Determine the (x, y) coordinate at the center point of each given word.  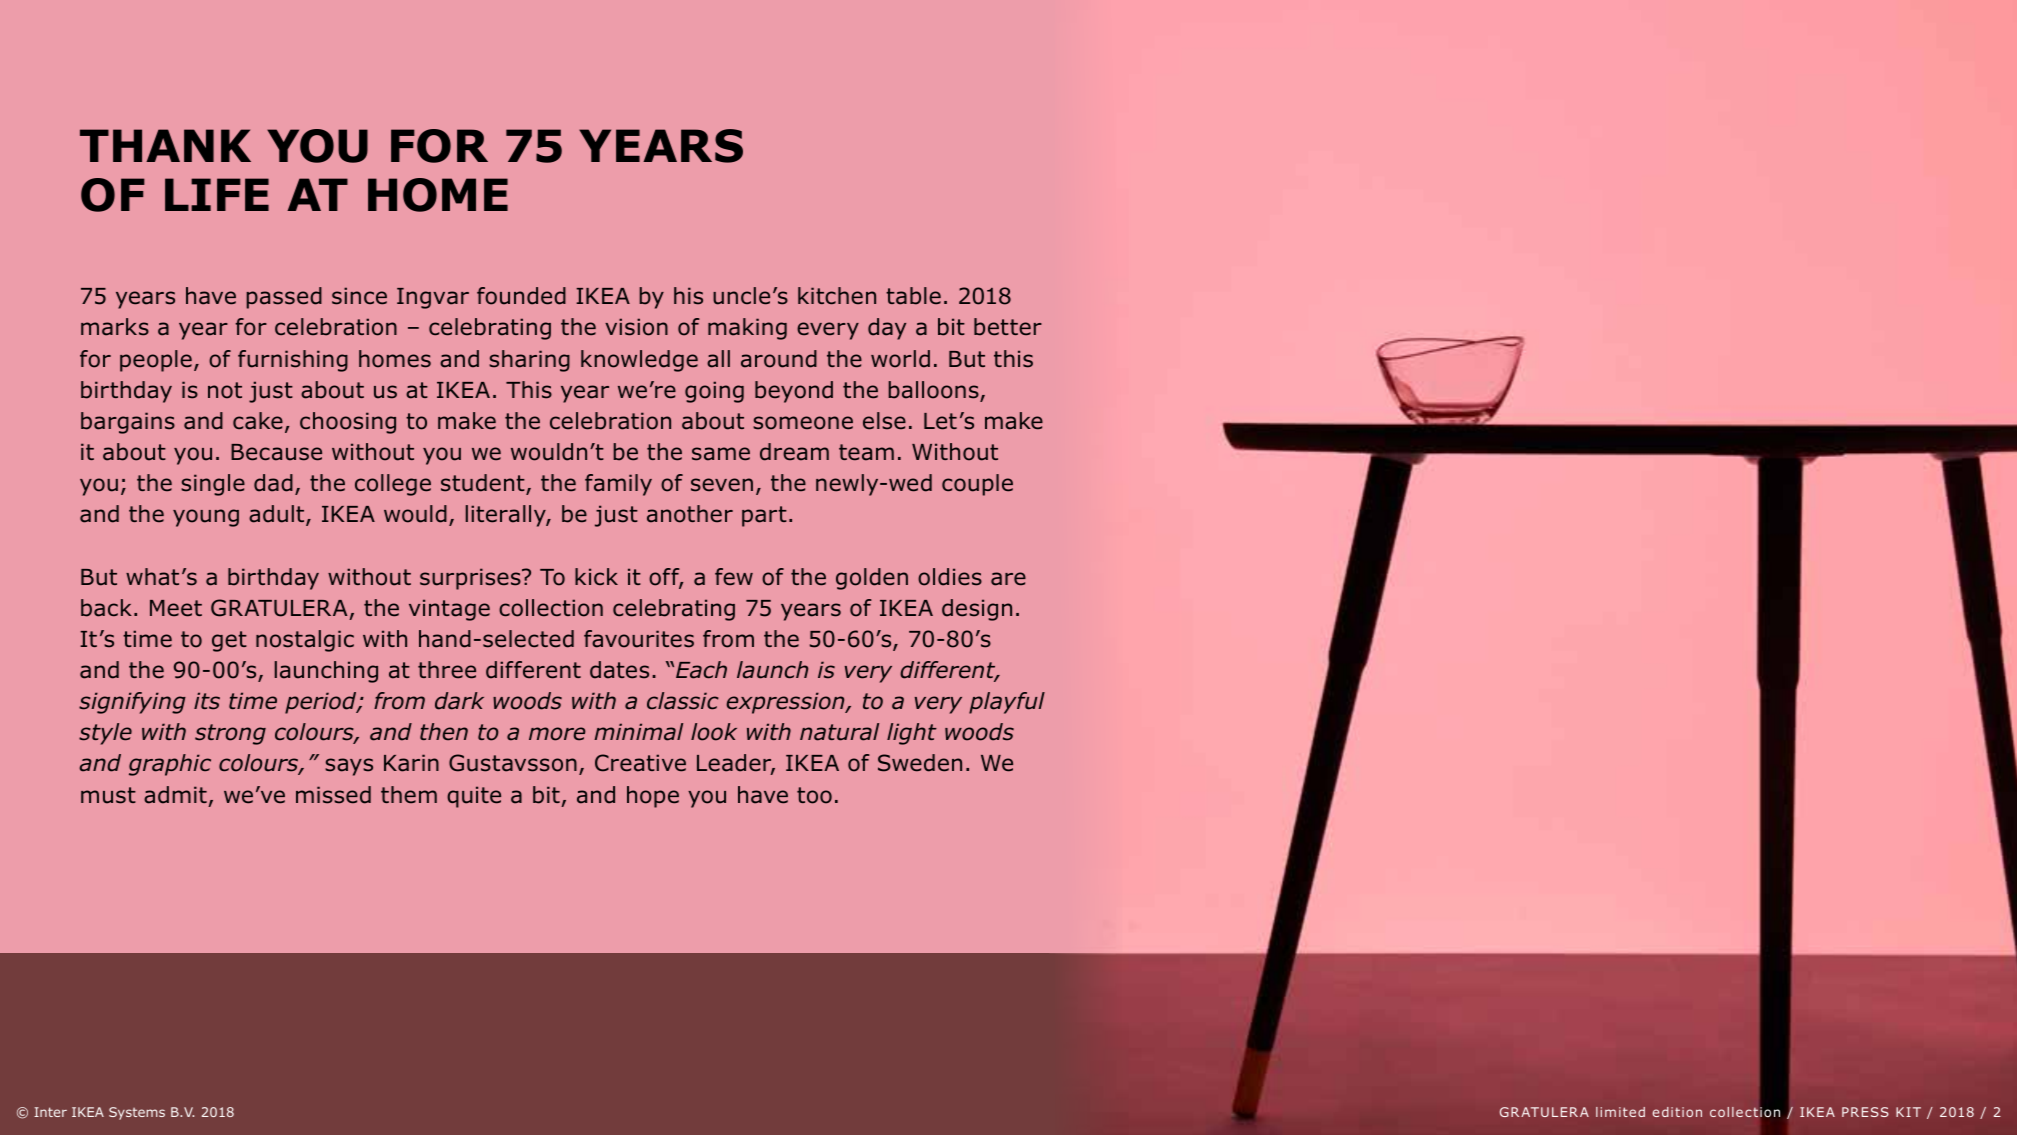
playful (1007, 703)
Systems (137, 1113)
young (206, 518)
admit (175, 795)
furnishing (293, 361)
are (1008, 579)
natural (839, 732)
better (1008, 327)
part (764, 516)
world (900, 359)
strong (230, 734)
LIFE (217, 194)
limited (1620, 1112)
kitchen (837, 296)
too (814, 795)
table (913, 296)
